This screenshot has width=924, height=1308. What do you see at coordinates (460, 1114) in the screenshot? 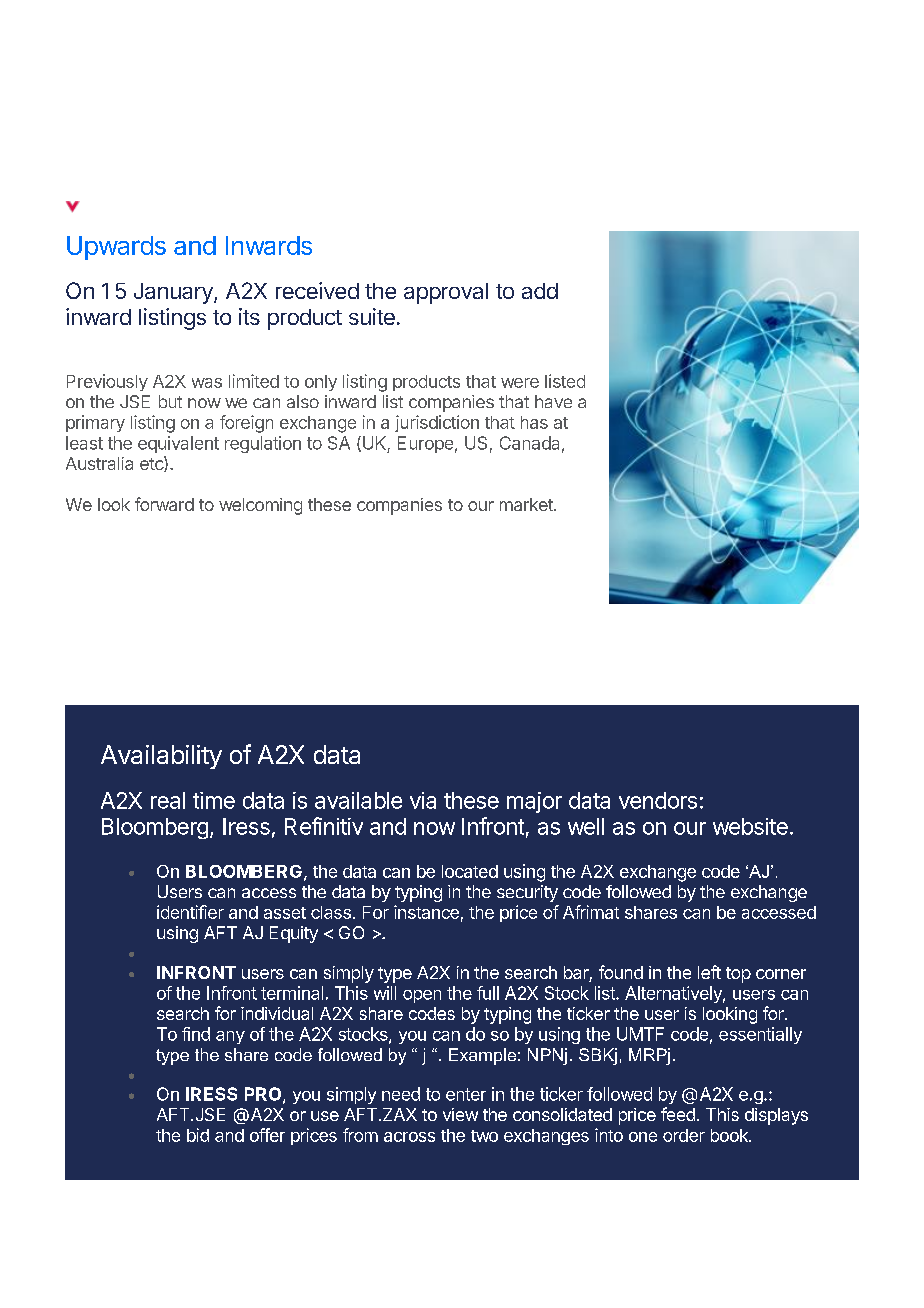
I see `view` at bounding box center [460, 1114].
